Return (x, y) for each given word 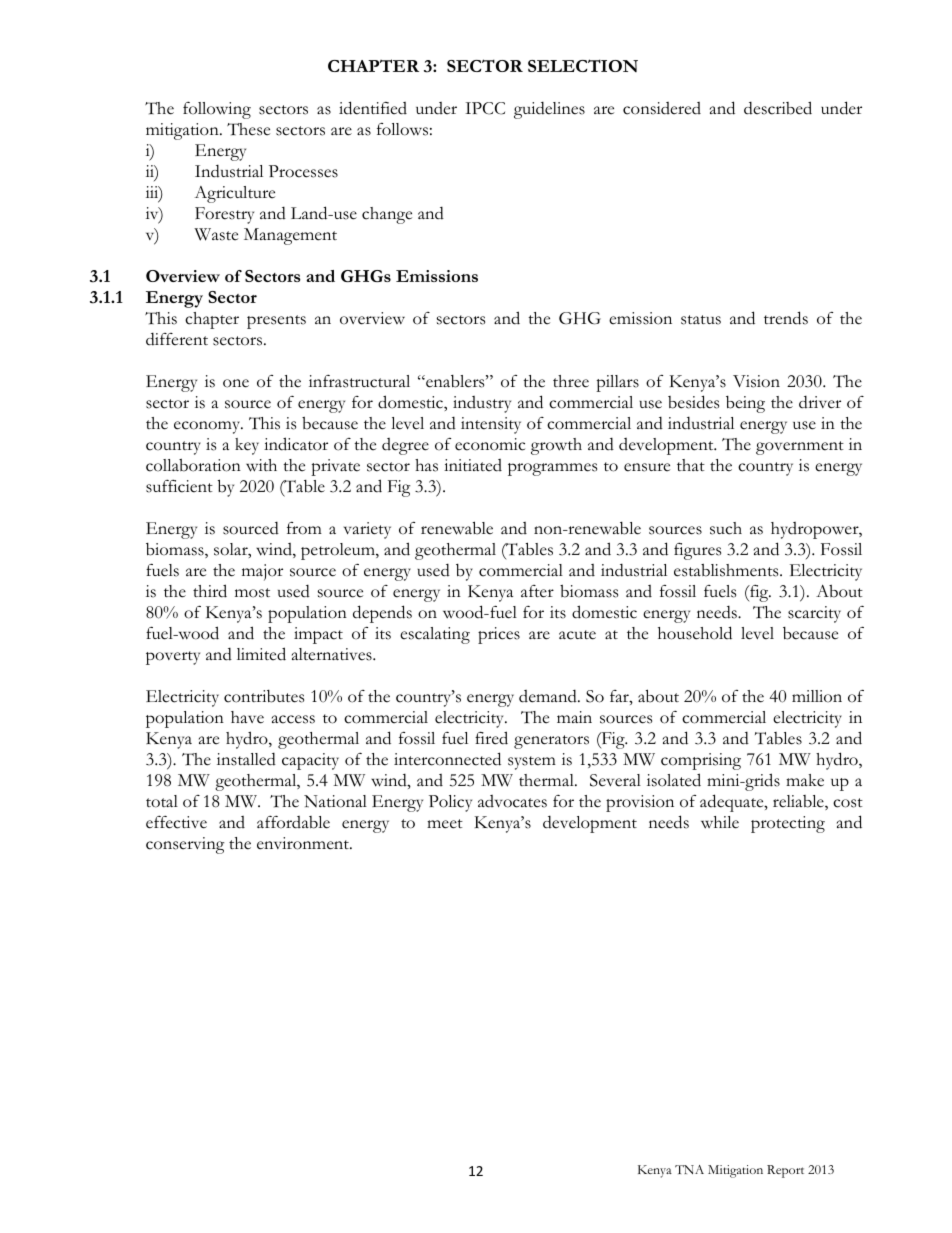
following (217, 110)
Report (785, 1171)
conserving (185, 845)
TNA (689, 1169)
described (778, 108)
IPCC (485, 108)
